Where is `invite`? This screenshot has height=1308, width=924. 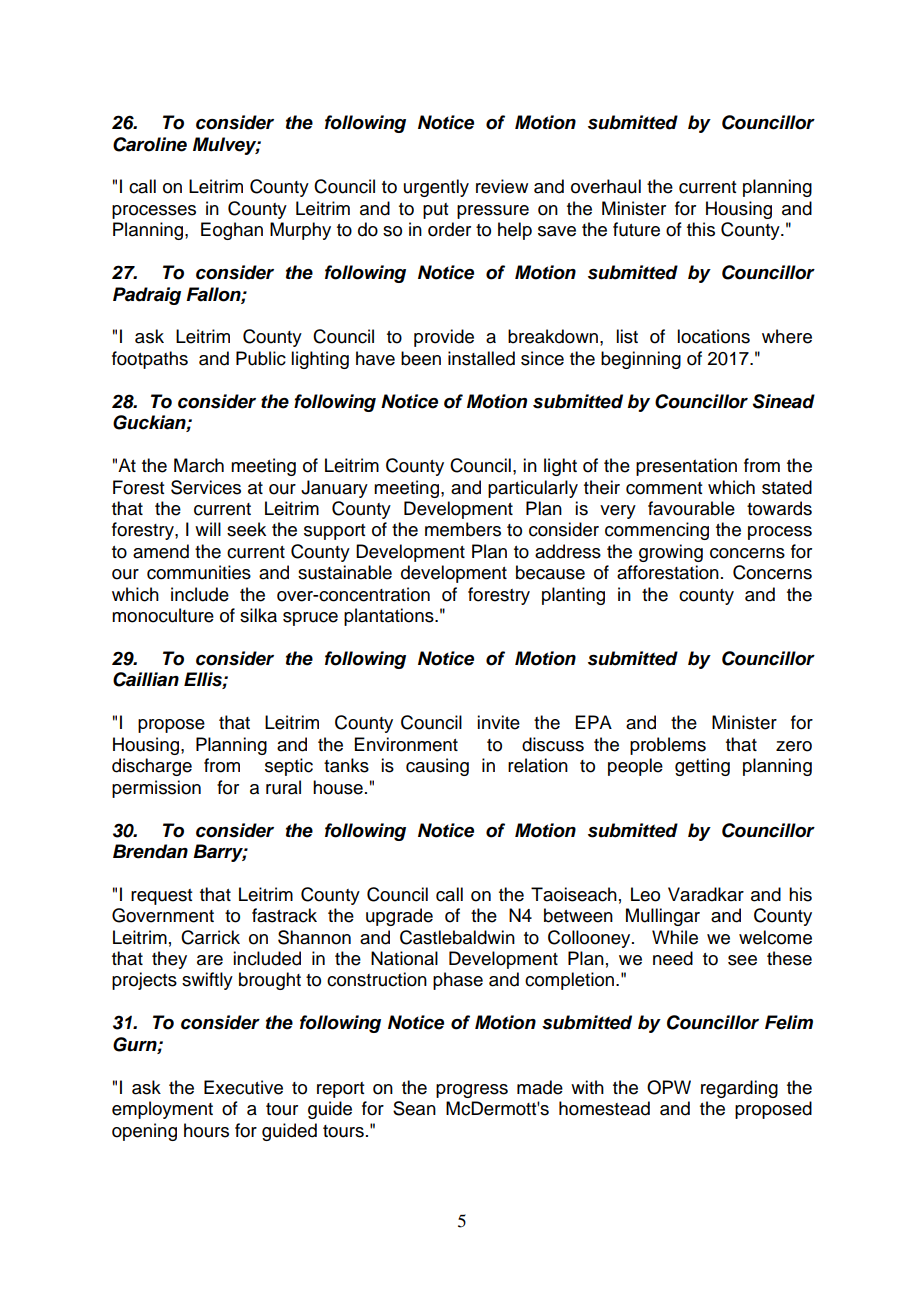 invite is located at coordinates (498, 722).
